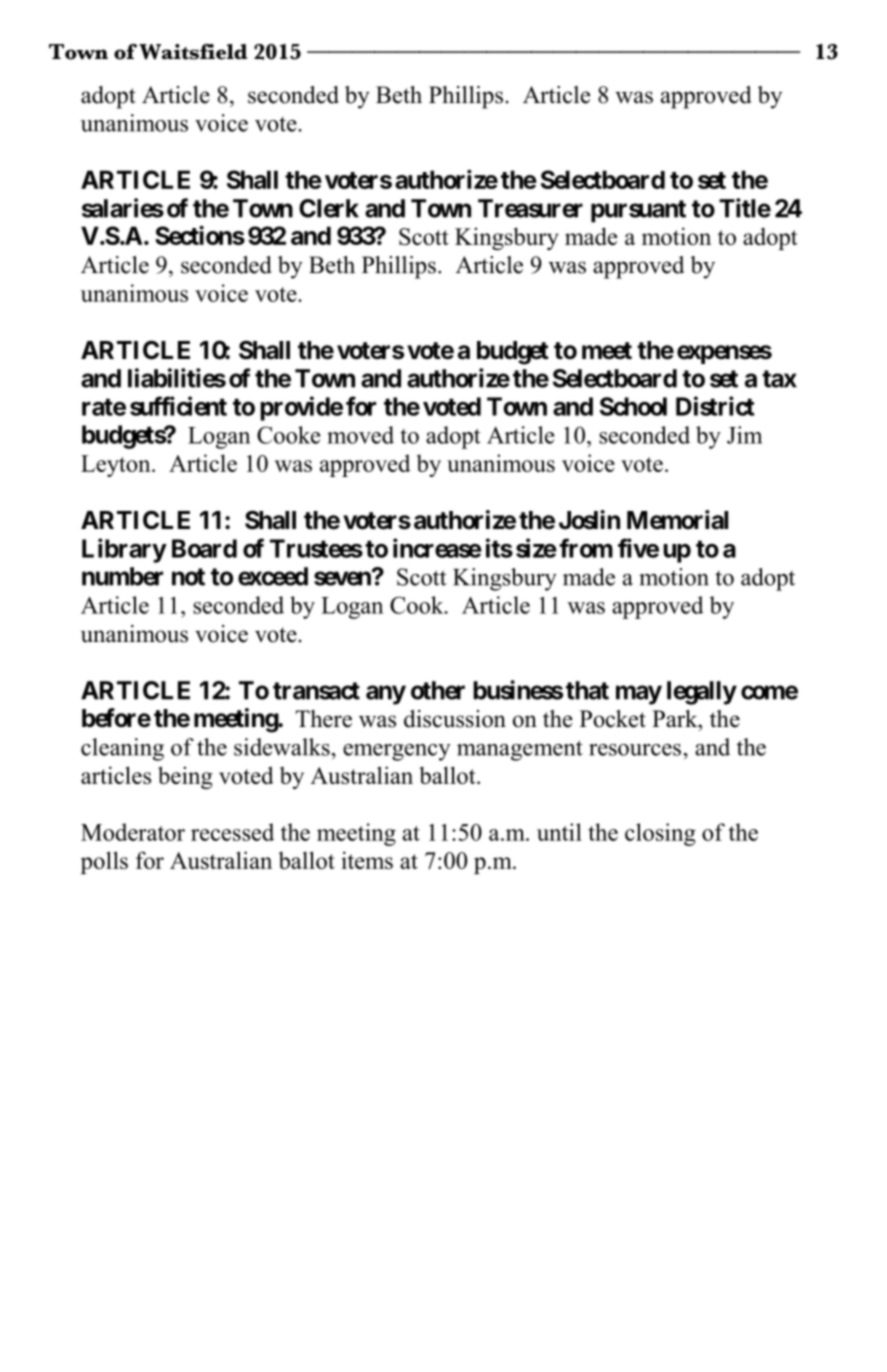 This document has height=1372, width=887. I want to click on tax, so click(779, 379).
